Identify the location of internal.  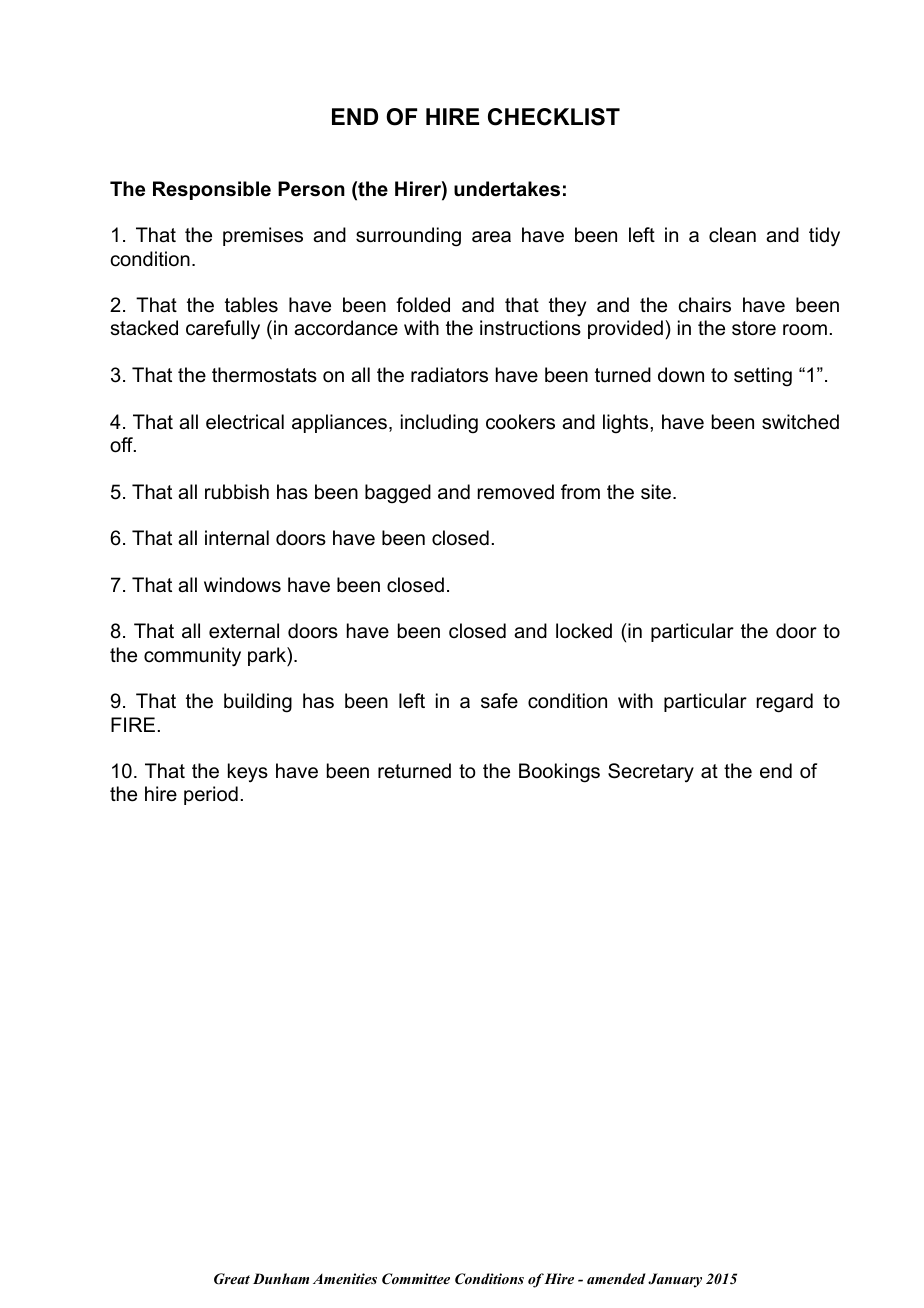
(237, 538).
